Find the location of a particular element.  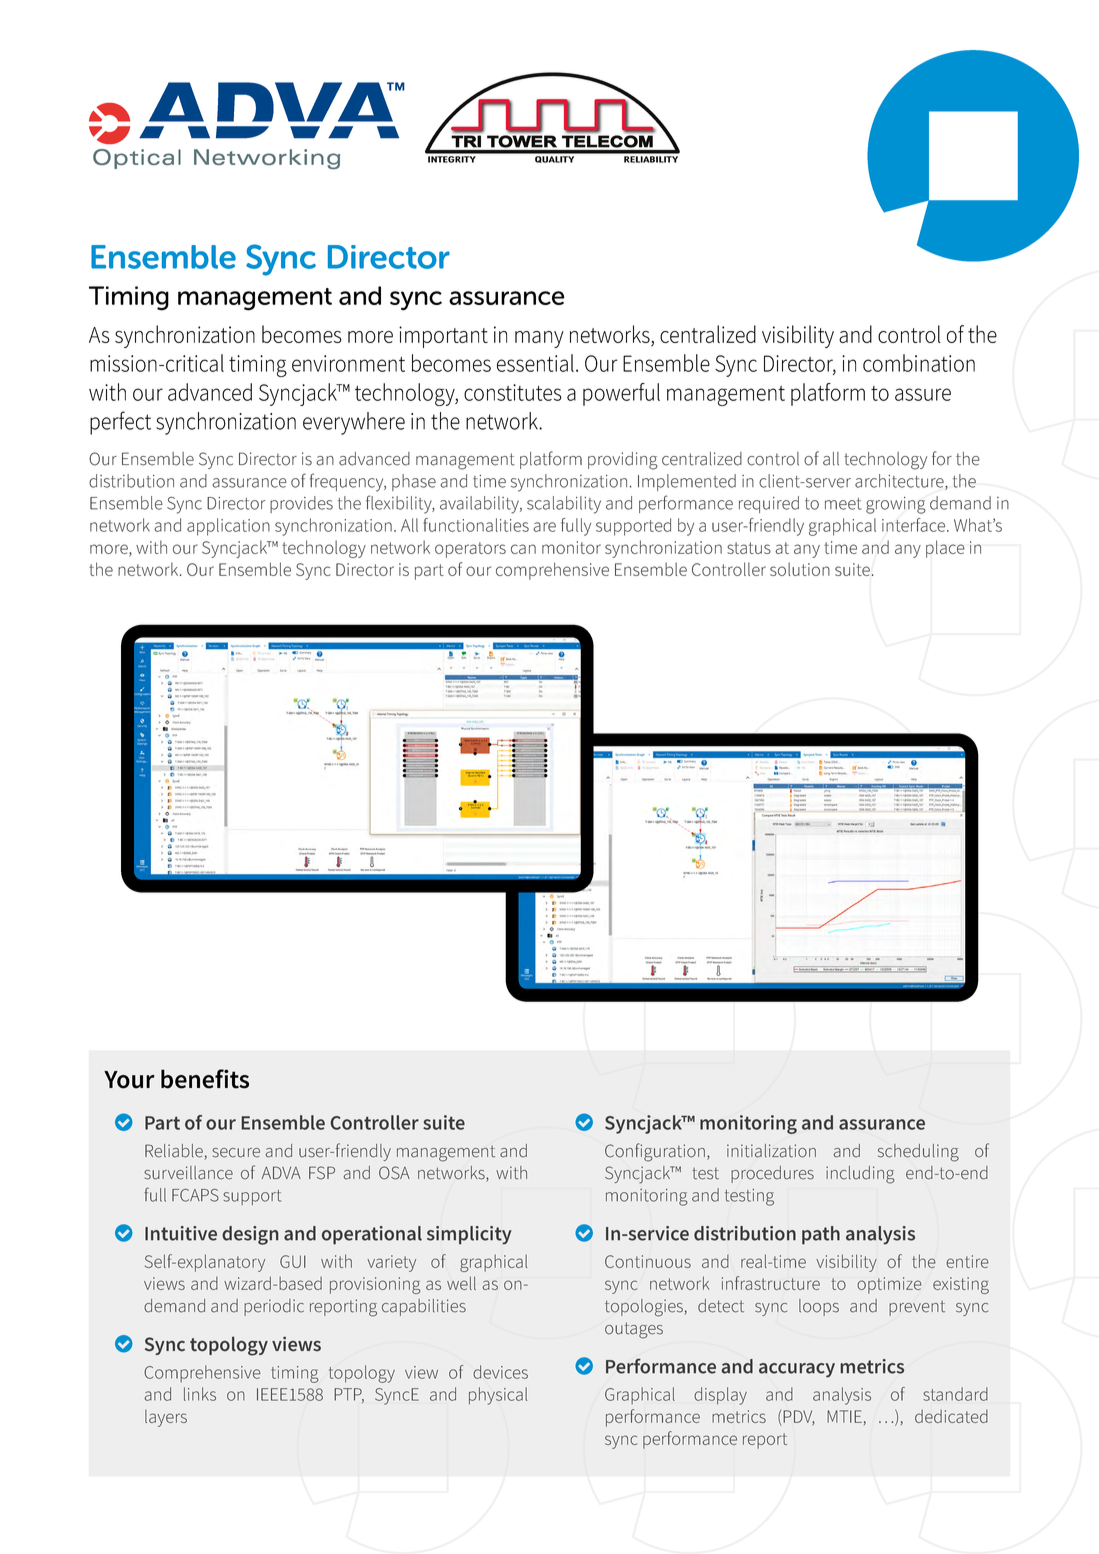

environment is located at coordinates (348, 363).
